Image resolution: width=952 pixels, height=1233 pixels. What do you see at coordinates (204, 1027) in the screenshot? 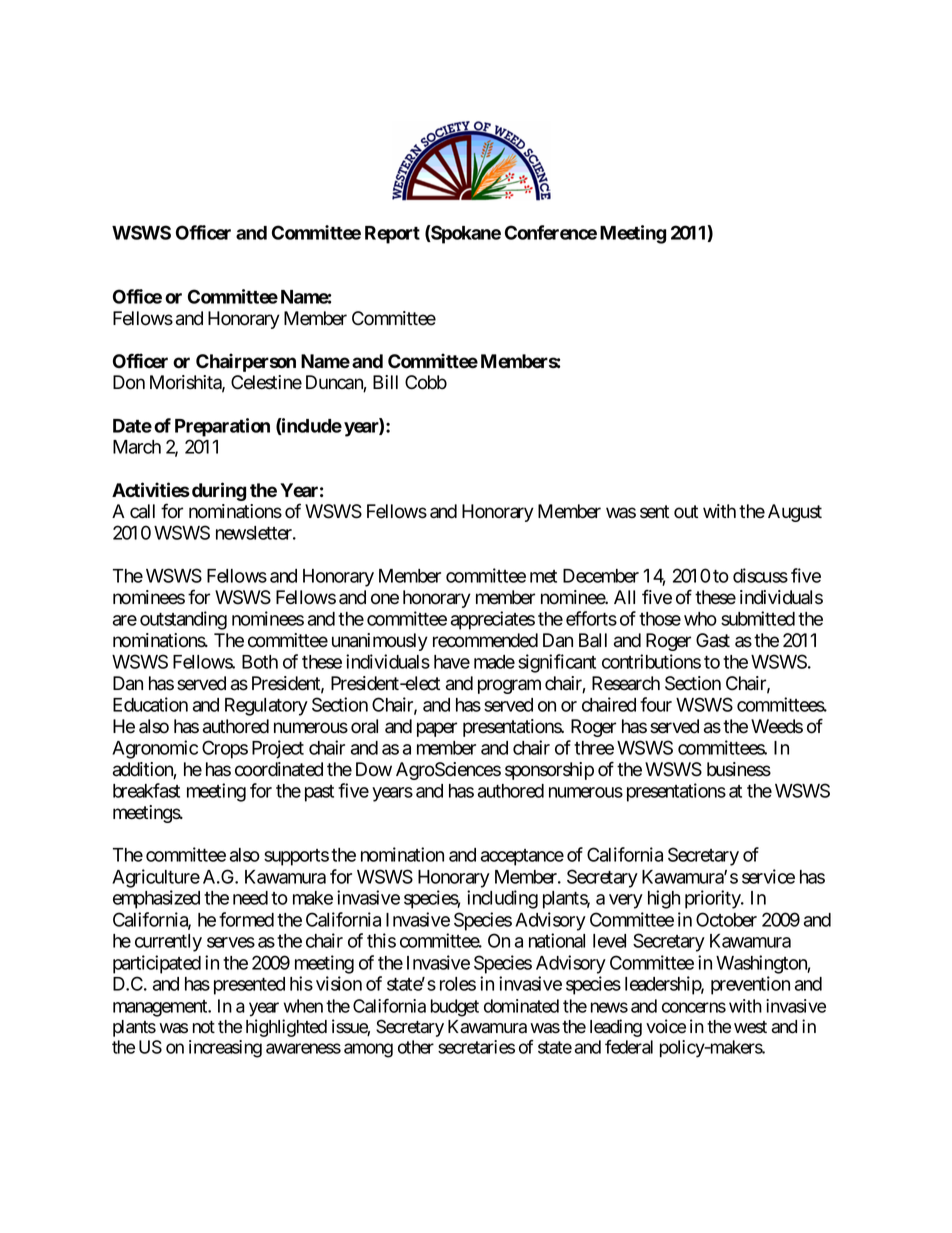
I see `not` at bounding box center [204, 1027].
